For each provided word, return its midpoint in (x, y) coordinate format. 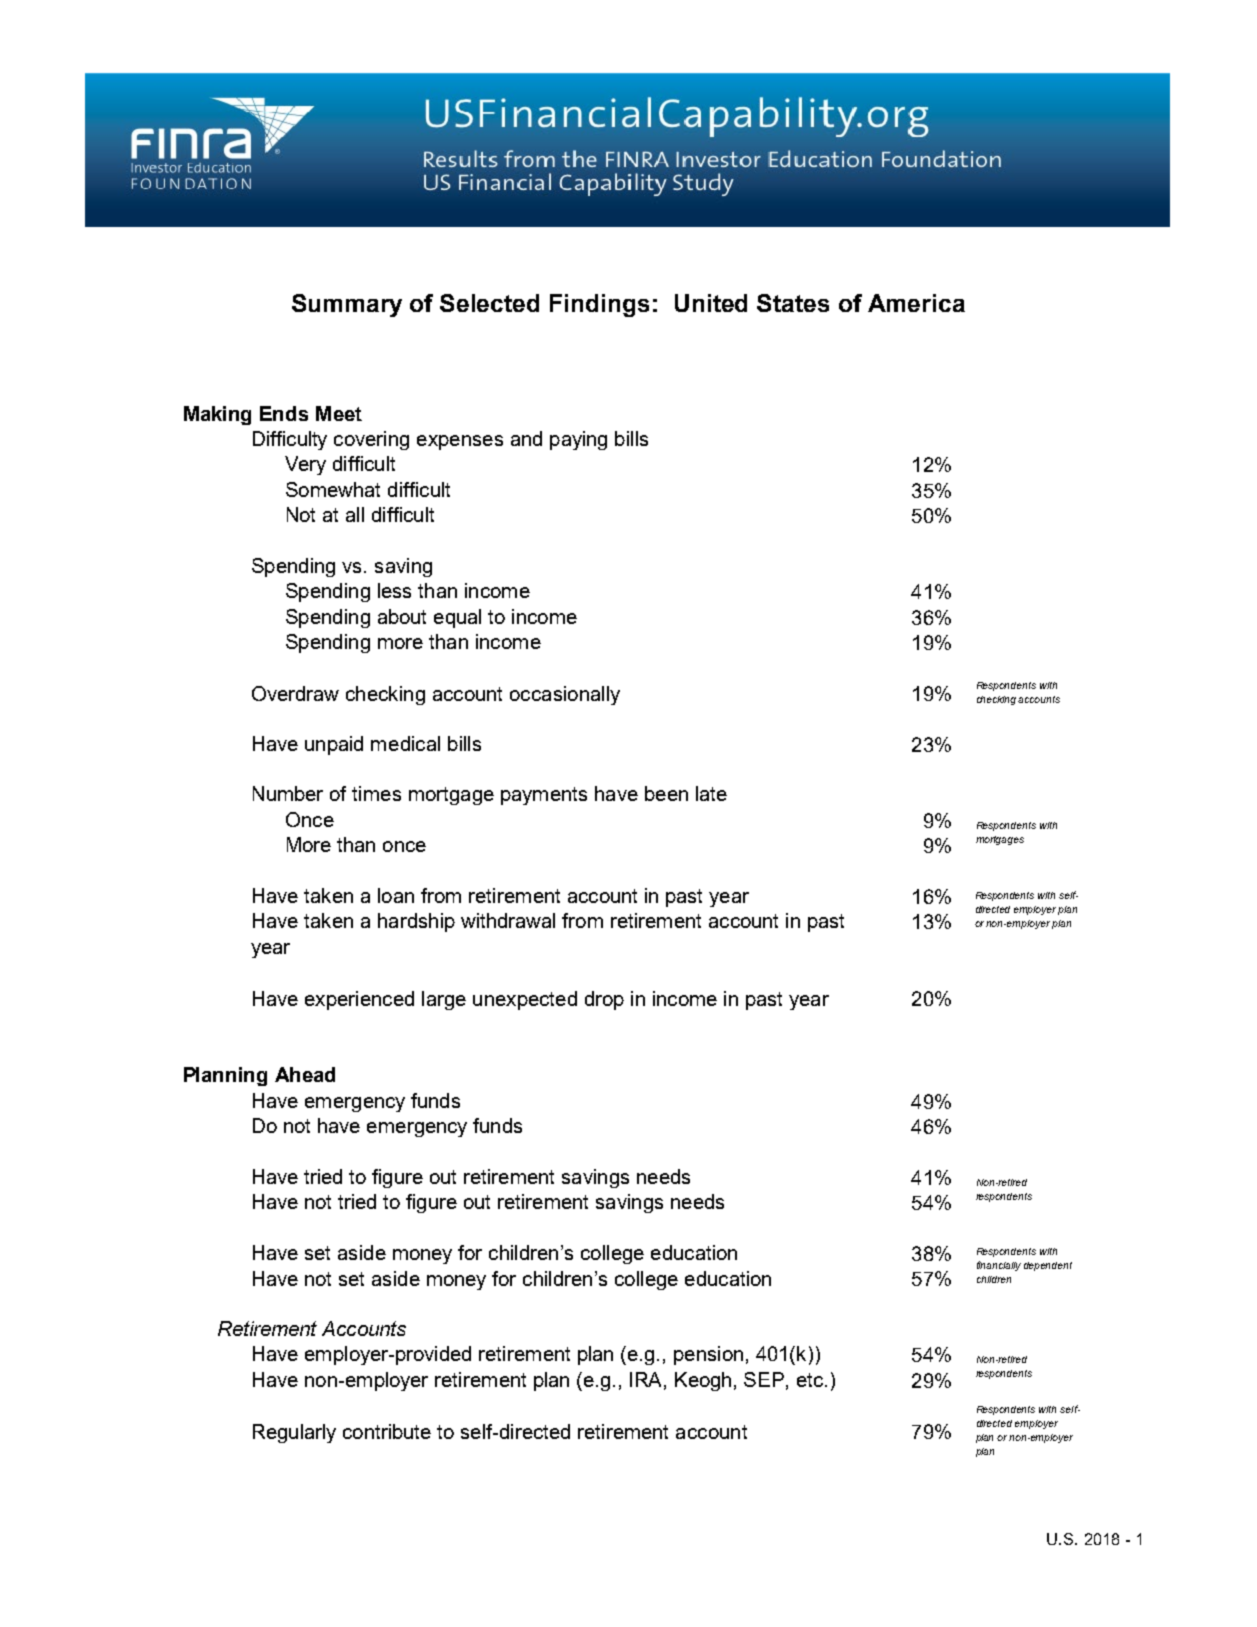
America (916, 303)
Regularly (294, 1433)
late (711, 793)
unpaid (334, 745)
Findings (599, 305)
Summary (347, 305)
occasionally (565, 695)
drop (604, 1000)
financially (999, 1266)
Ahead (305, 1074)
